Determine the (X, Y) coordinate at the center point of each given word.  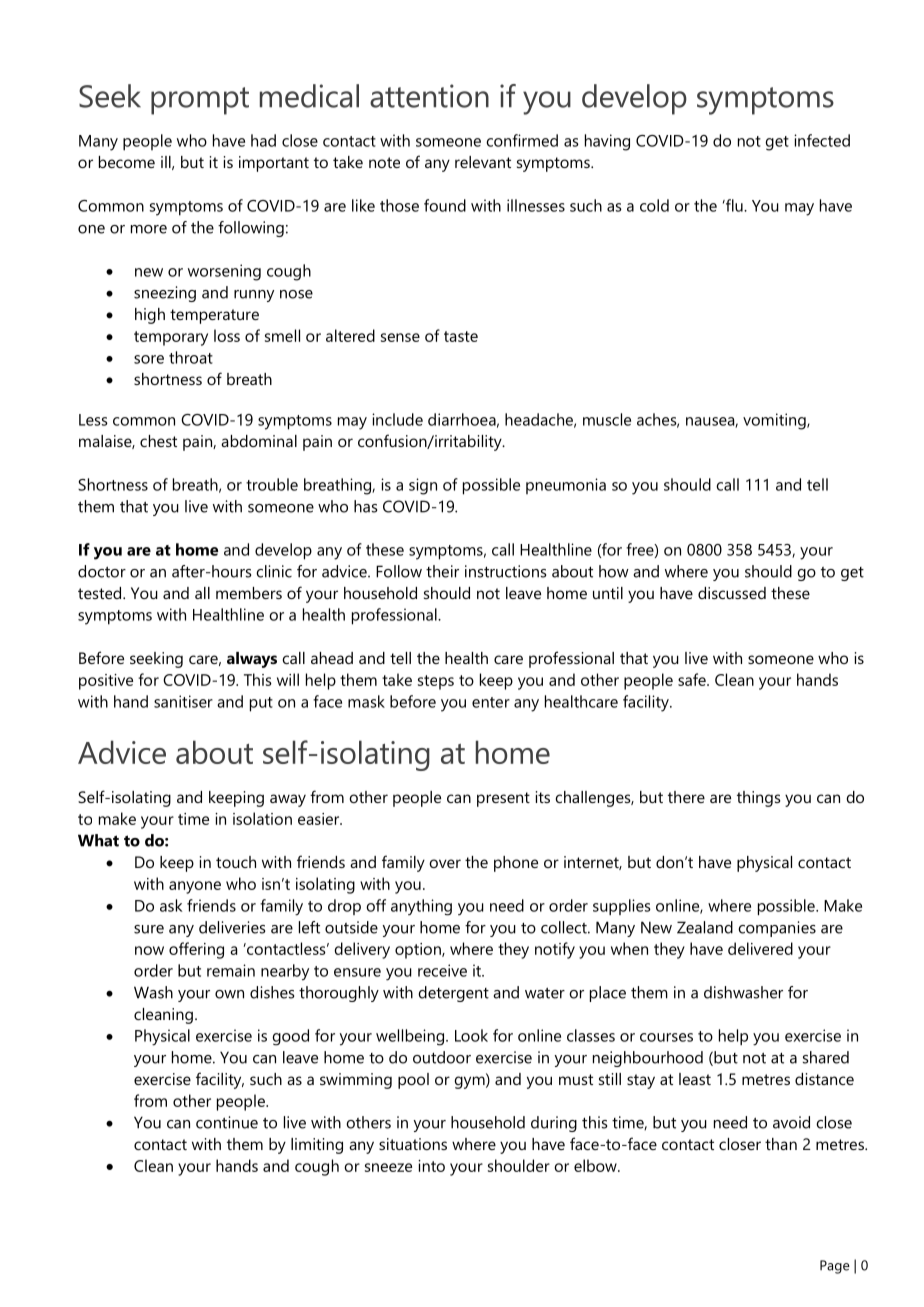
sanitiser (183, 701)
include (397, 419)
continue (227, 1122)
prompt (200, 101)
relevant (483, 162)
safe (693, 679)
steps (436, 682)
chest (158, 441)
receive (442, 970)
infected (822, 140)
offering (196, 950)
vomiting (775, 421)
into (431, 1166)
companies (777, 929)
